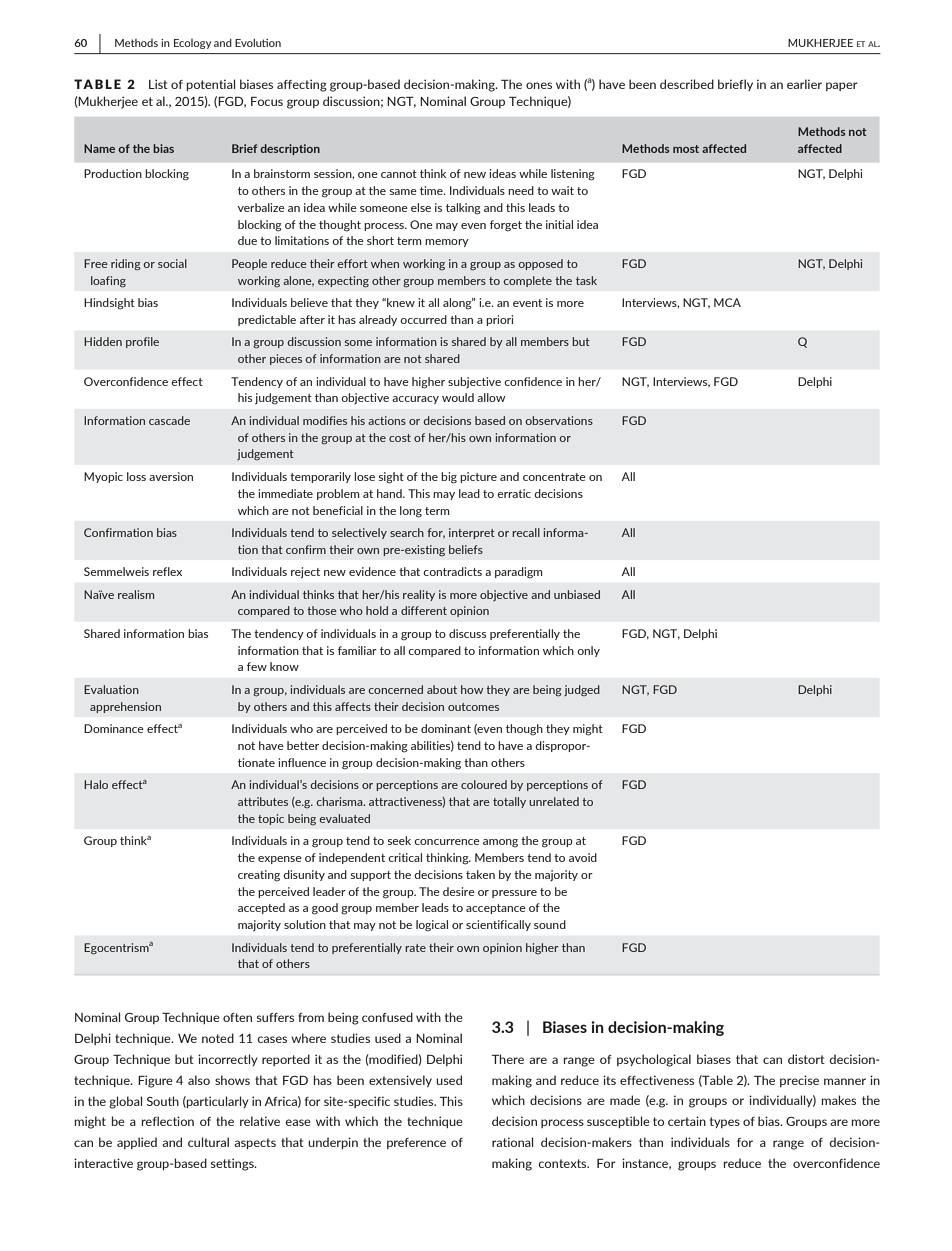 The width and height of the page is (952, 1251). Describe the element at coordinates (539, 85) in the page. I see `ones` at that location.
